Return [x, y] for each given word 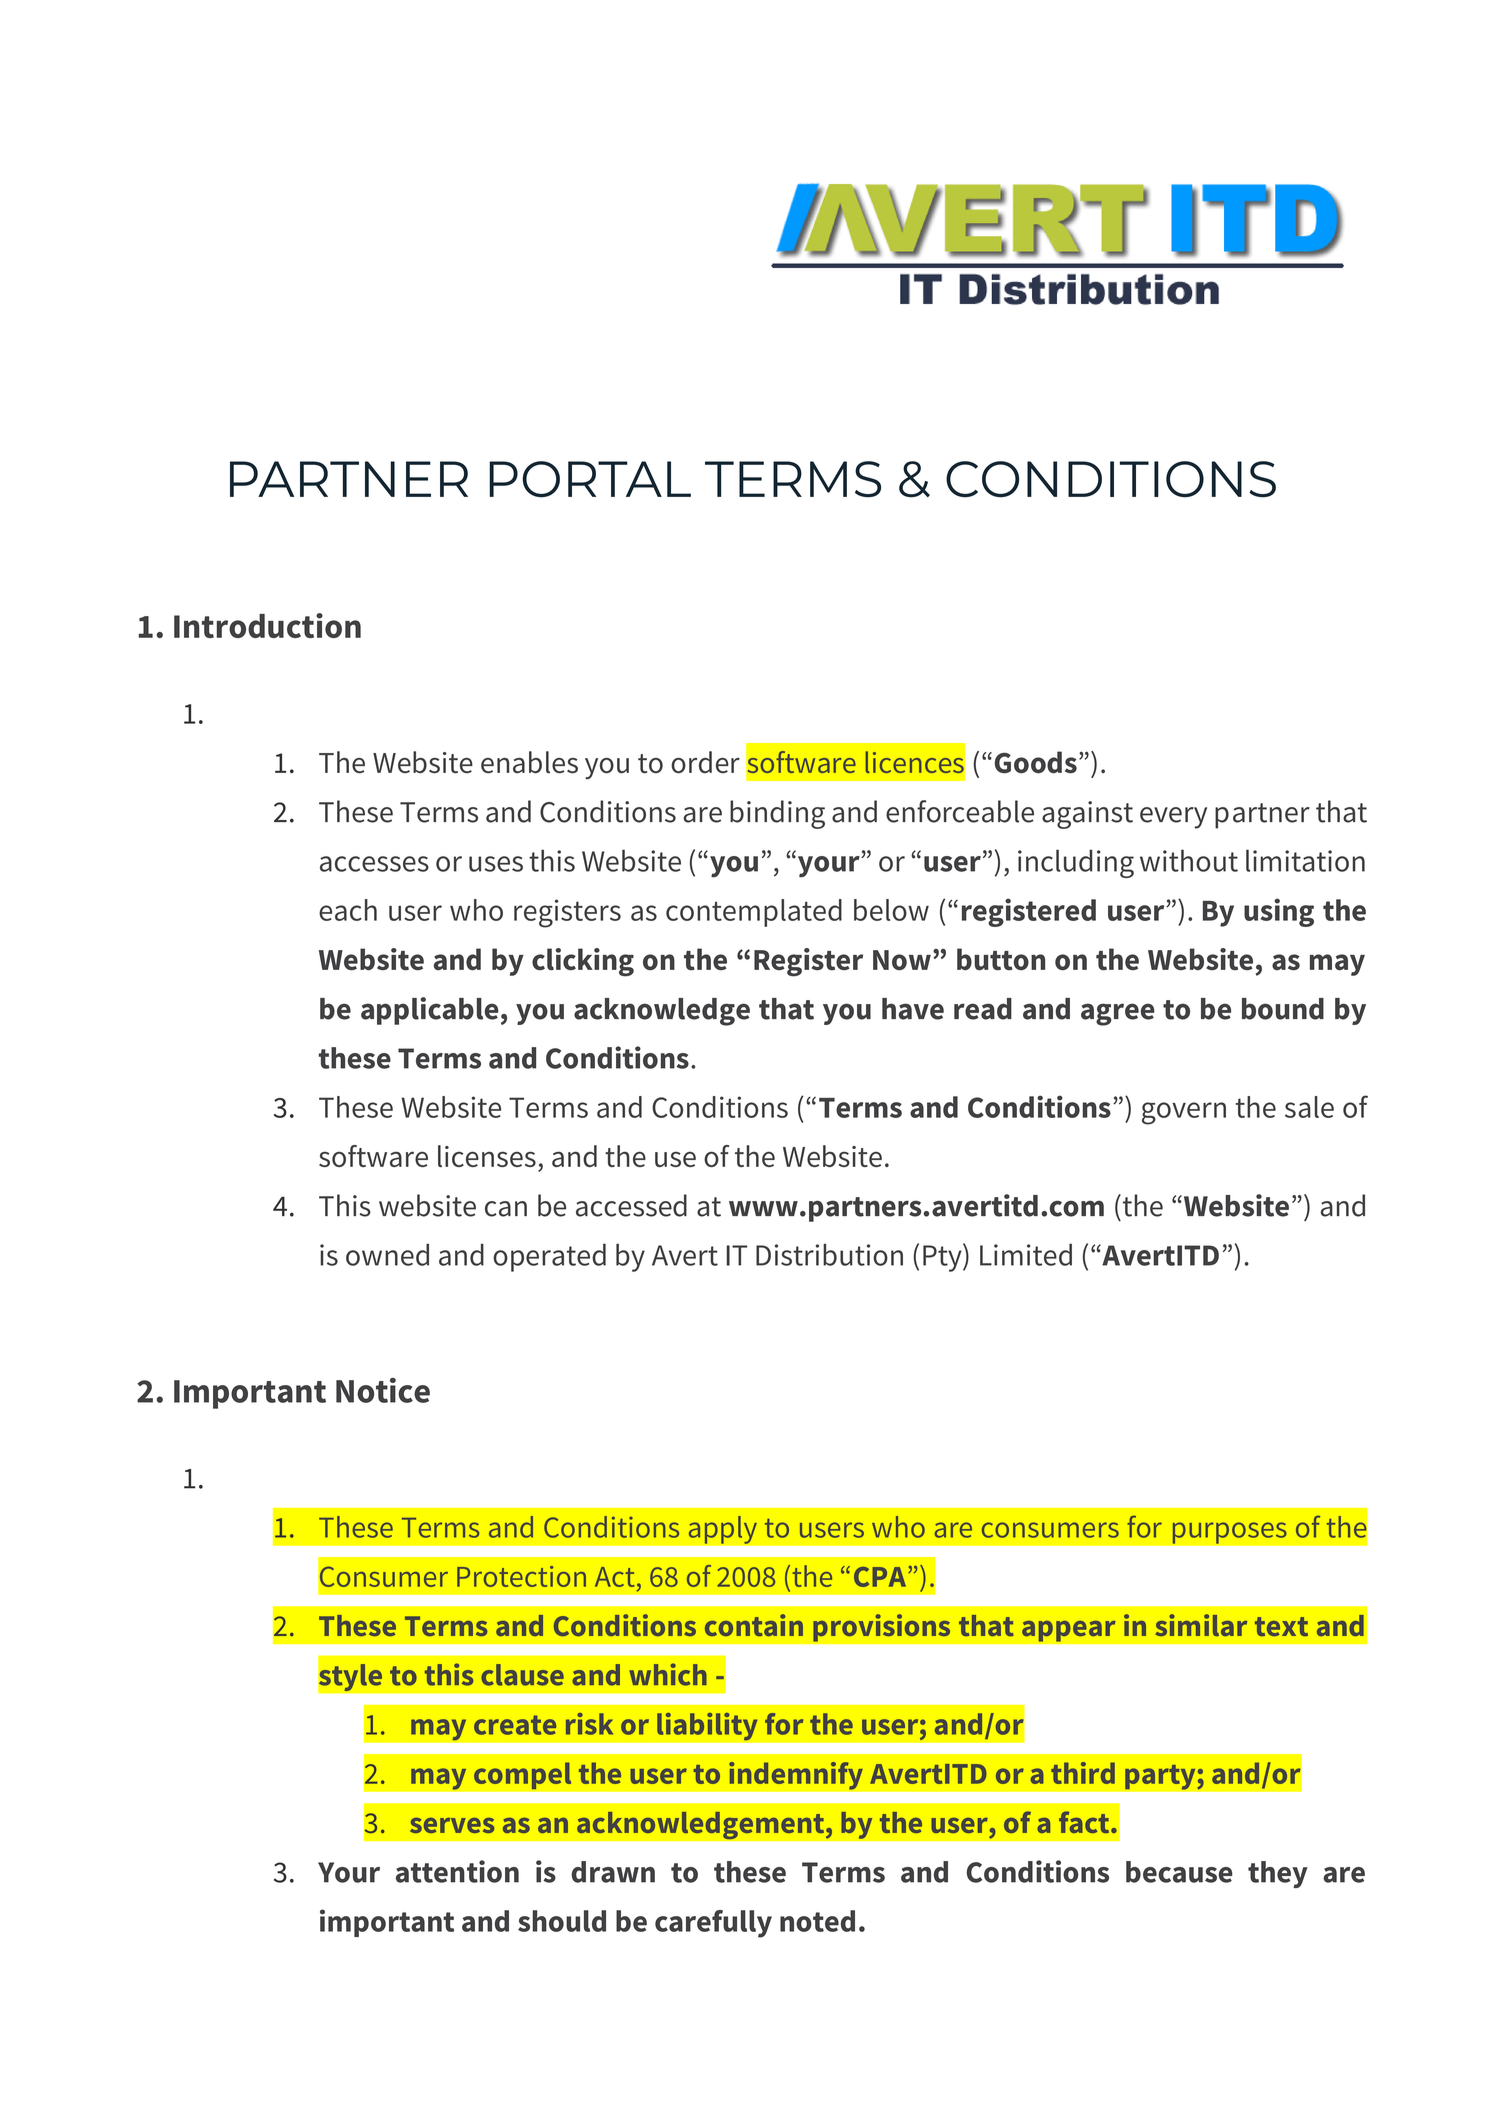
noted [817, 1921]
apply [722, 1529]
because [1179, 1872]
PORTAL [590, 479]
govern [1184, 1113]
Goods [1036, 762]
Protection [521, 1576]
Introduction [267, 625]
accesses [374, 864]
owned [387, 1255]
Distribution [829, 1255]
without [1189, 860]
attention [457, 1871]
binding [777, 814]
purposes [1229, 1533]
